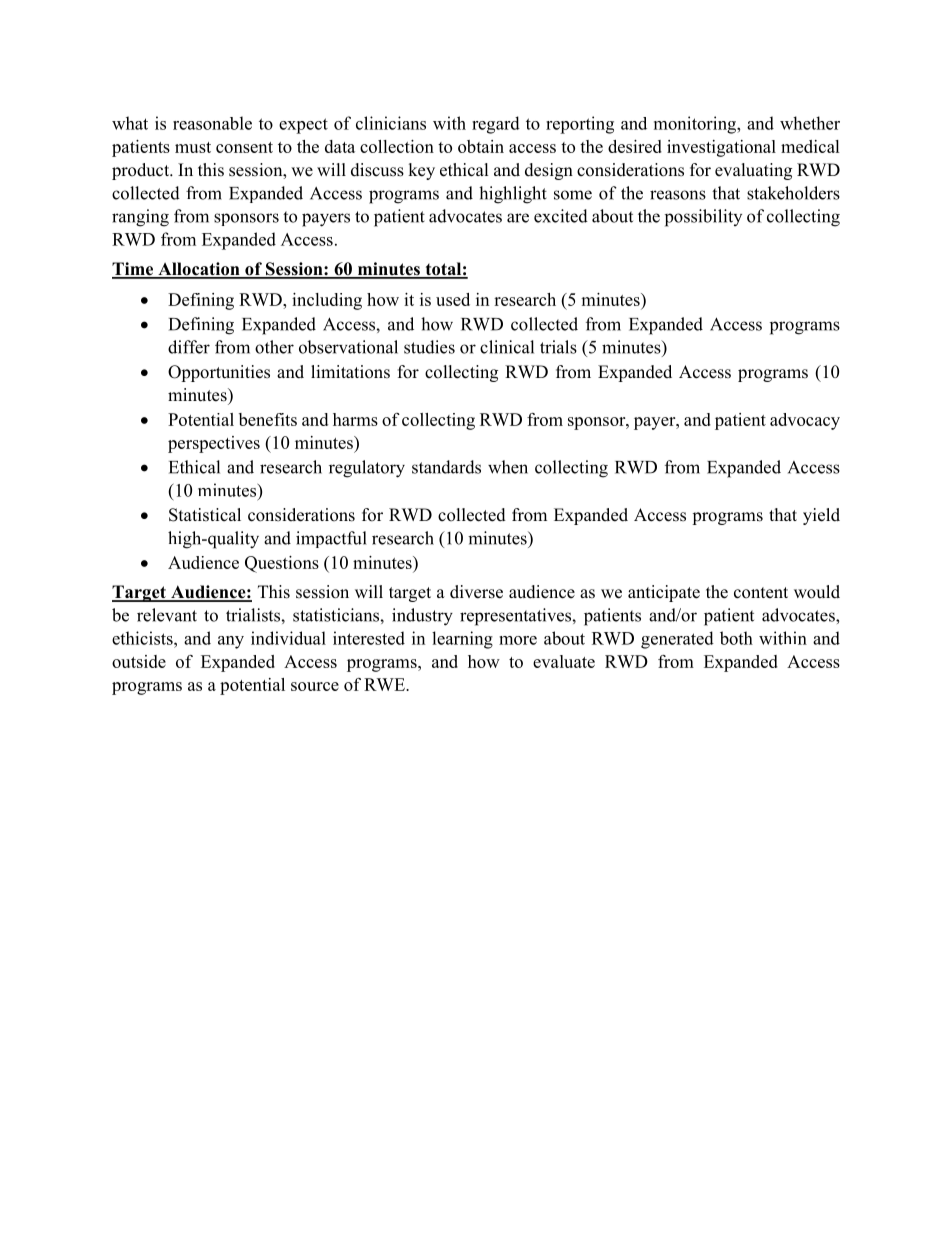  Describe the element at coordinates (481, 146) in the document. I see `obtain` at that location.
